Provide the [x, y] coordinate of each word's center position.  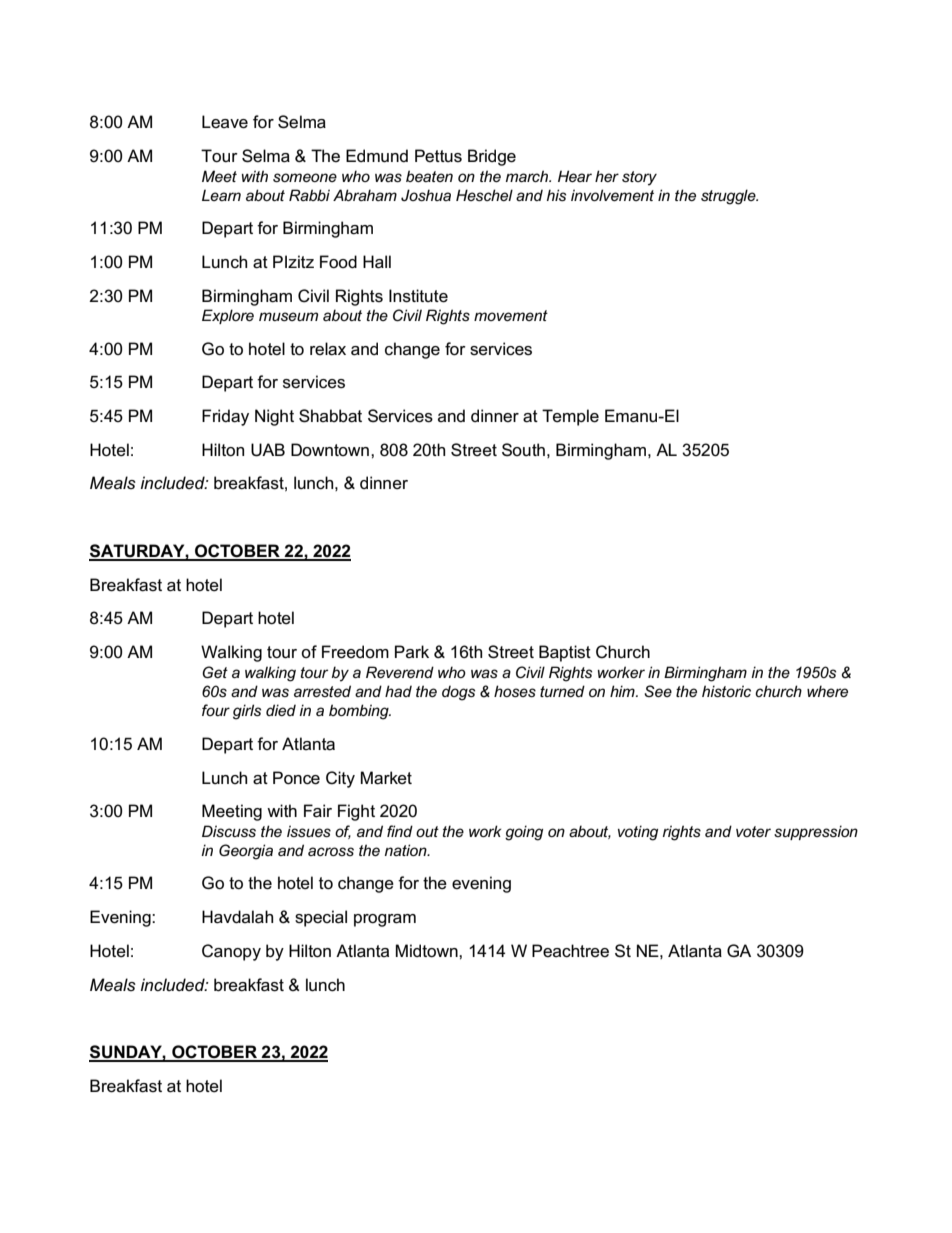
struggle [729, 197]
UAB [268, 450]
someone [305, 177]
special [321, 918]
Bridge [492, 157]
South [523, 450]
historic [726, 691]
